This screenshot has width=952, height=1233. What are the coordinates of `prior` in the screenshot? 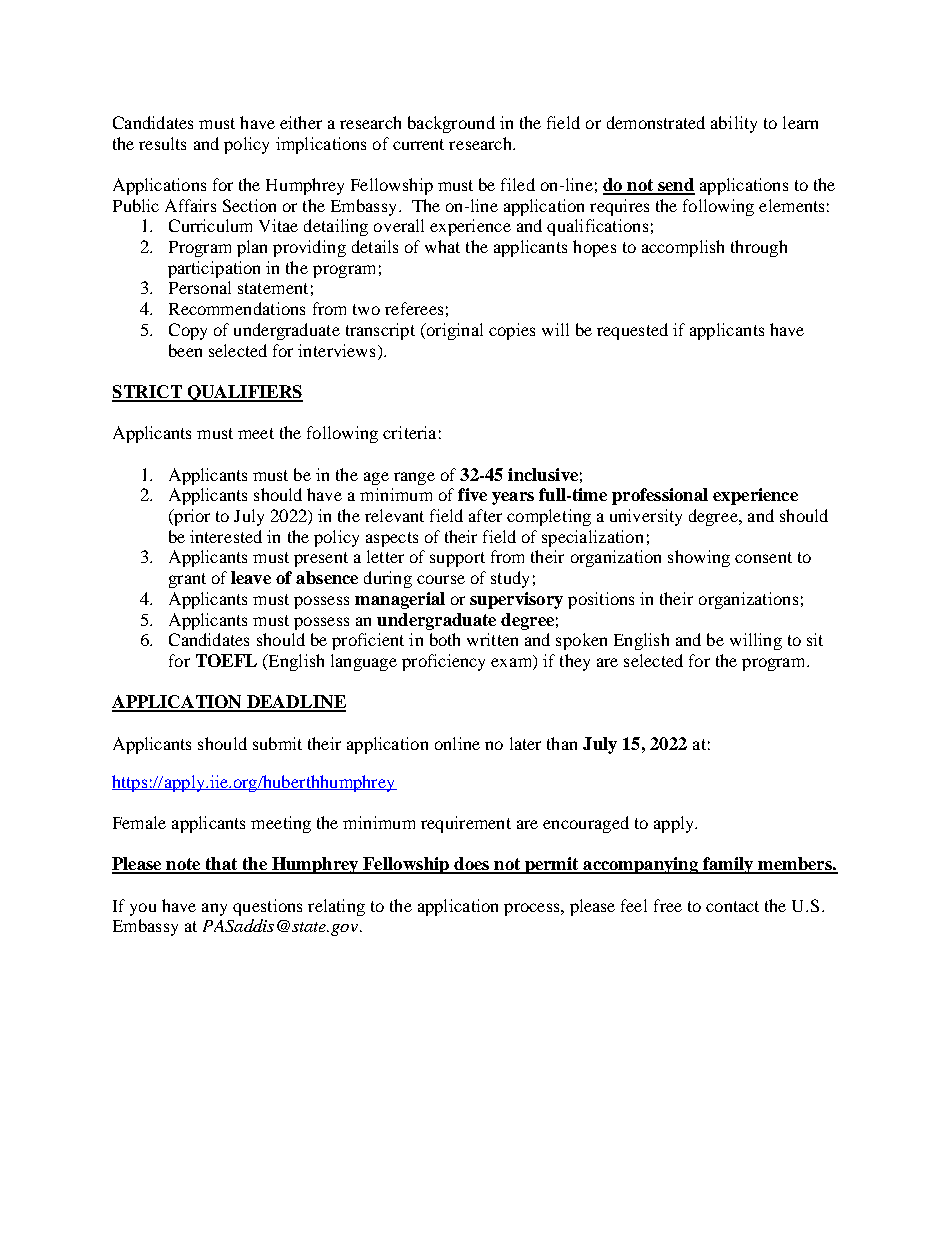 It's located at (191, 517).
